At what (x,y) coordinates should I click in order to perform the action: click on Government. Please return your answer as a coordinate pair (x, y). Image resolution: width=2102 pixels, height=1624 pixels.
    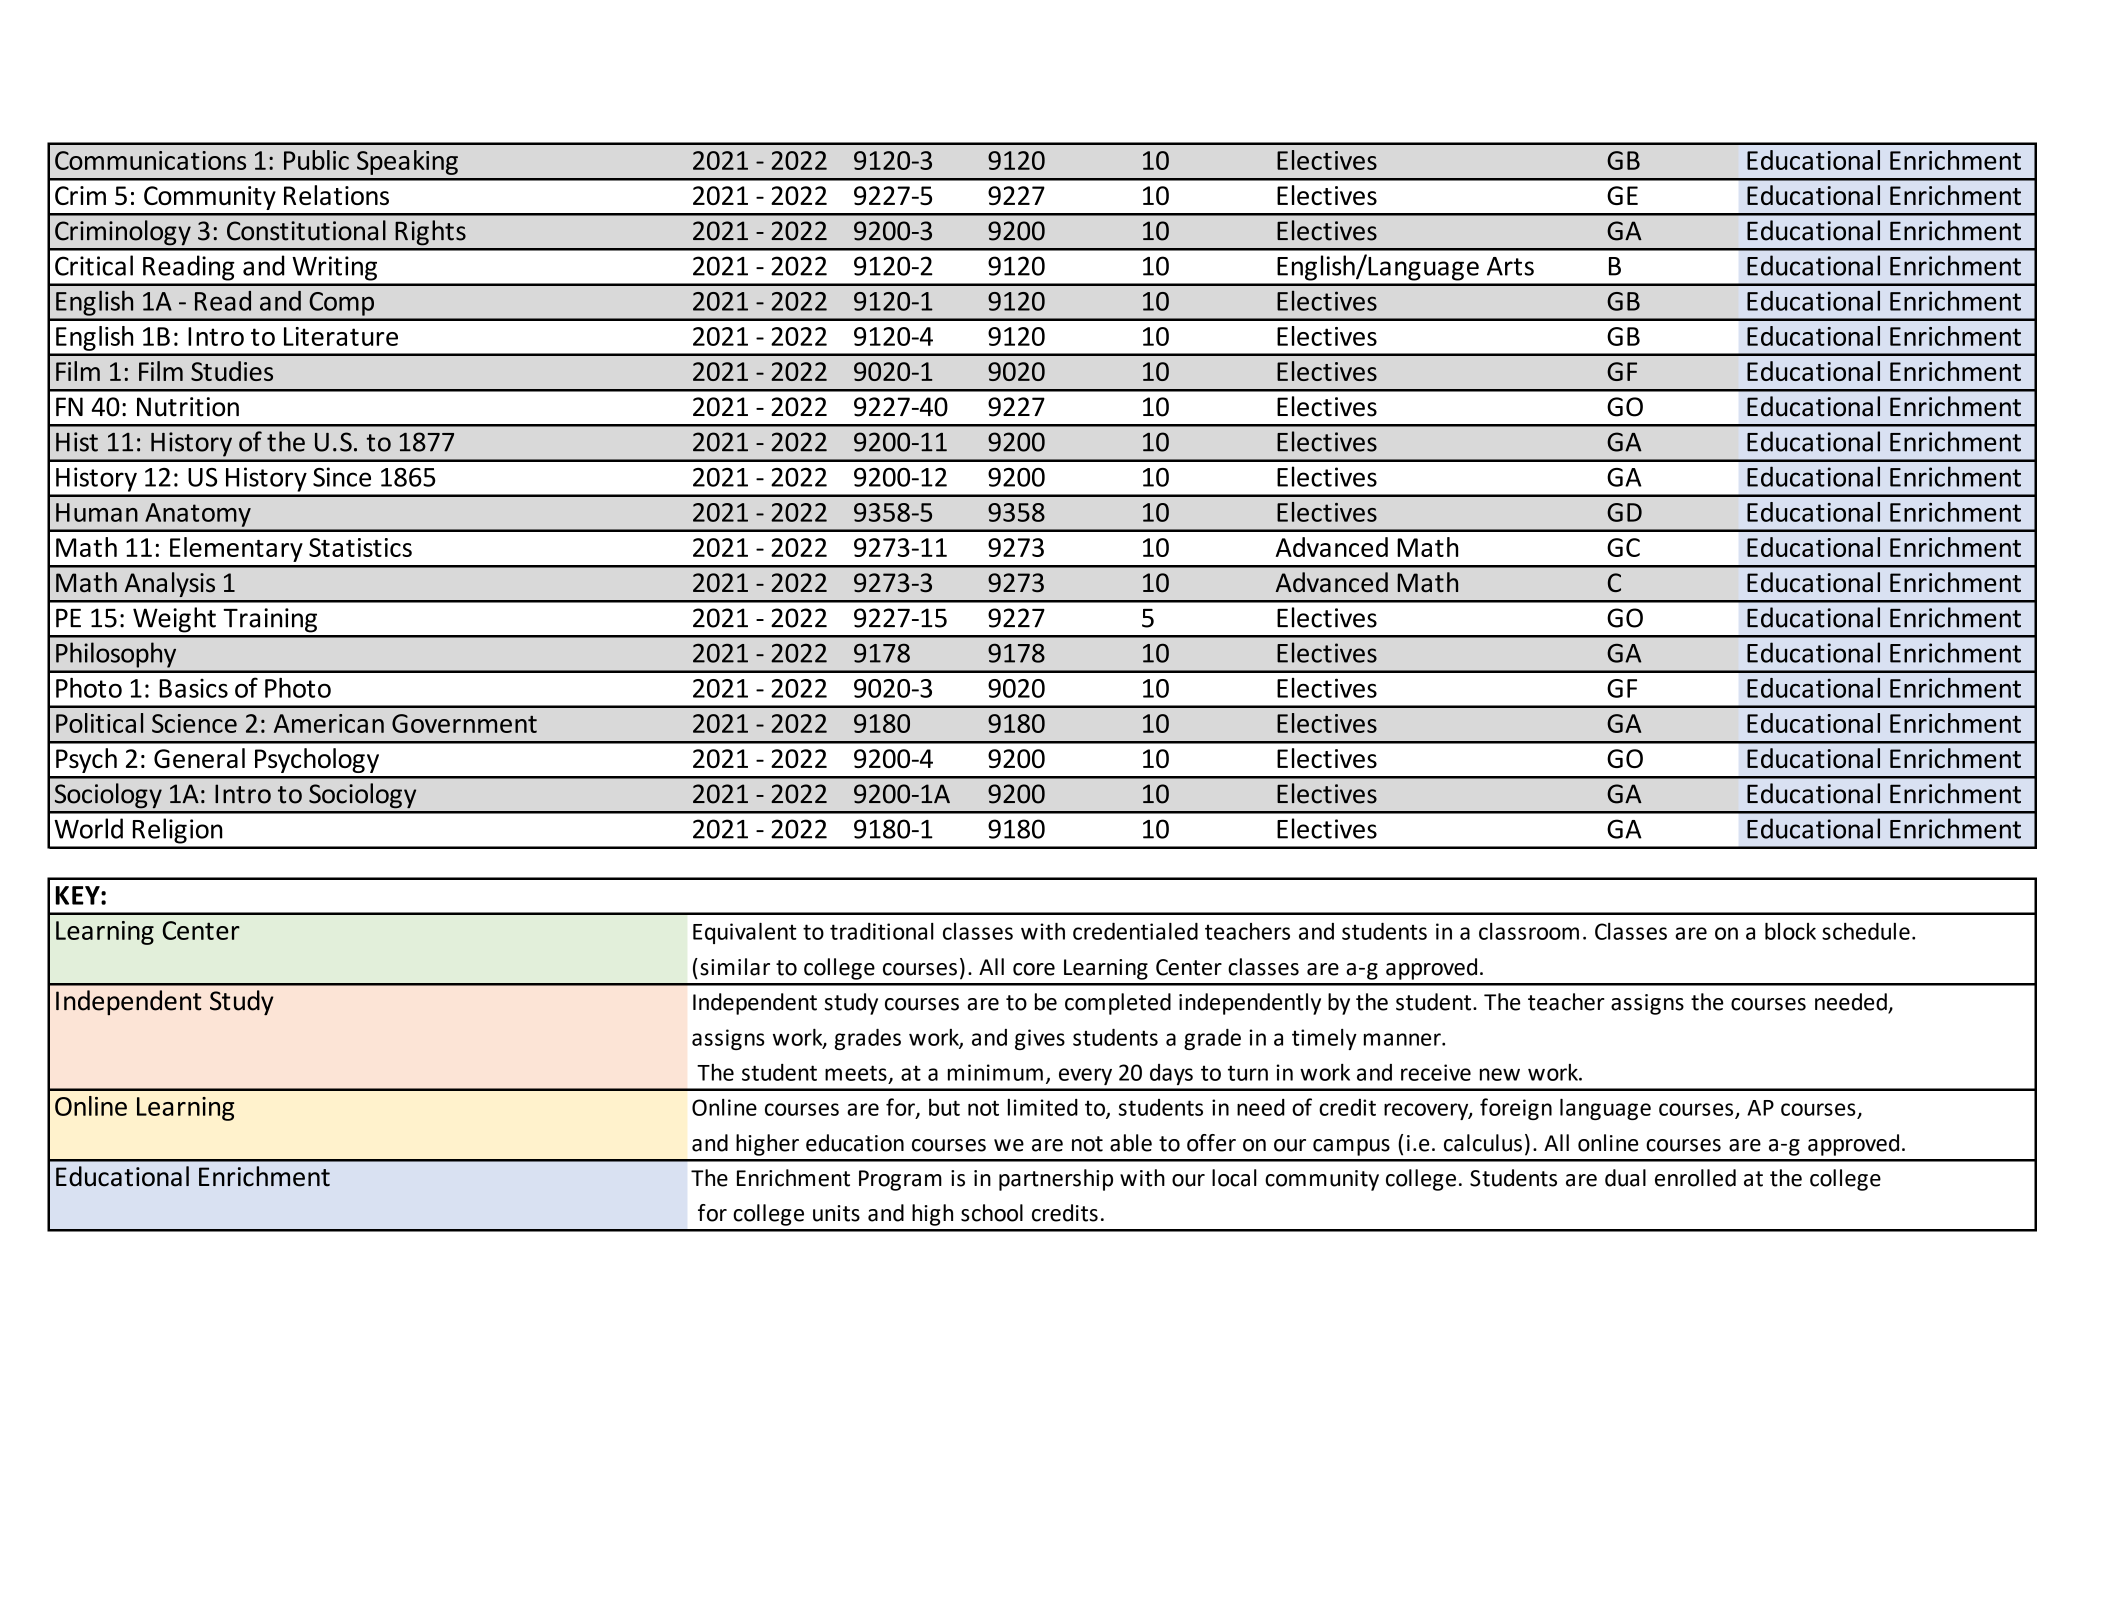
    Looking at the image, I should click on (464, 723).
